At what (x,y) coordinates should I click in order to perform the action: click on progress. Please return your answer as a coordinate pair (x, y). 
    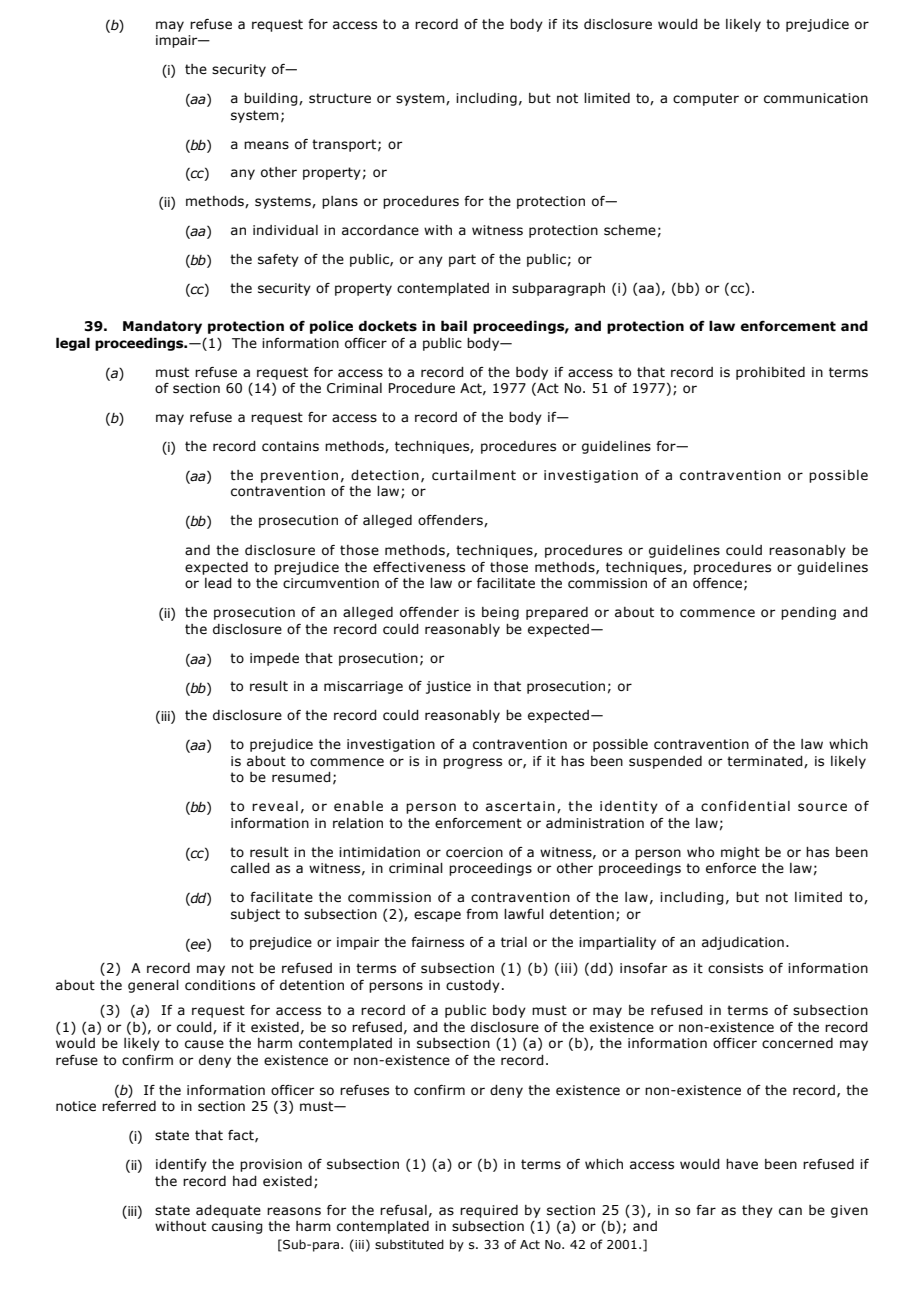
    Looking at the image, I should click on (472, 763).
